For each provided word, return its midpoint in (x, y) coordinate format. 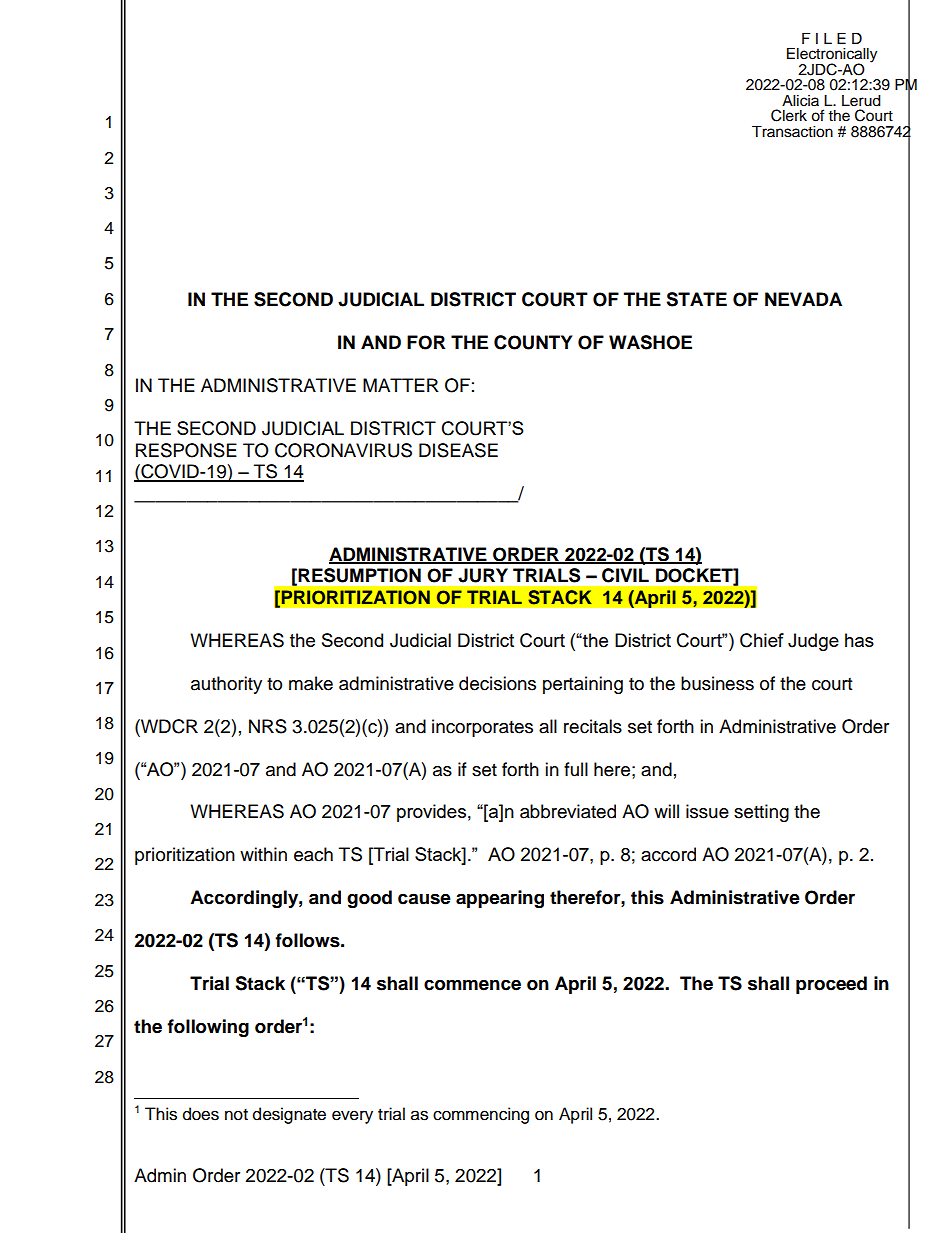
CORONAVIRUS (343, 450)
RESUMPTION (359, 575)
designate (289, 1115)
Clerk (789, 115)
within (263, 854)
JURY (483, 575)
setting (761, 813)
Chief (762, 640)
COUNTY (533, 342)
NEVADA (803, 299)
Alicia (800, 101)
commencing (481, 1115)
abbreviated (568, 811)
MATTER (401, 385)
